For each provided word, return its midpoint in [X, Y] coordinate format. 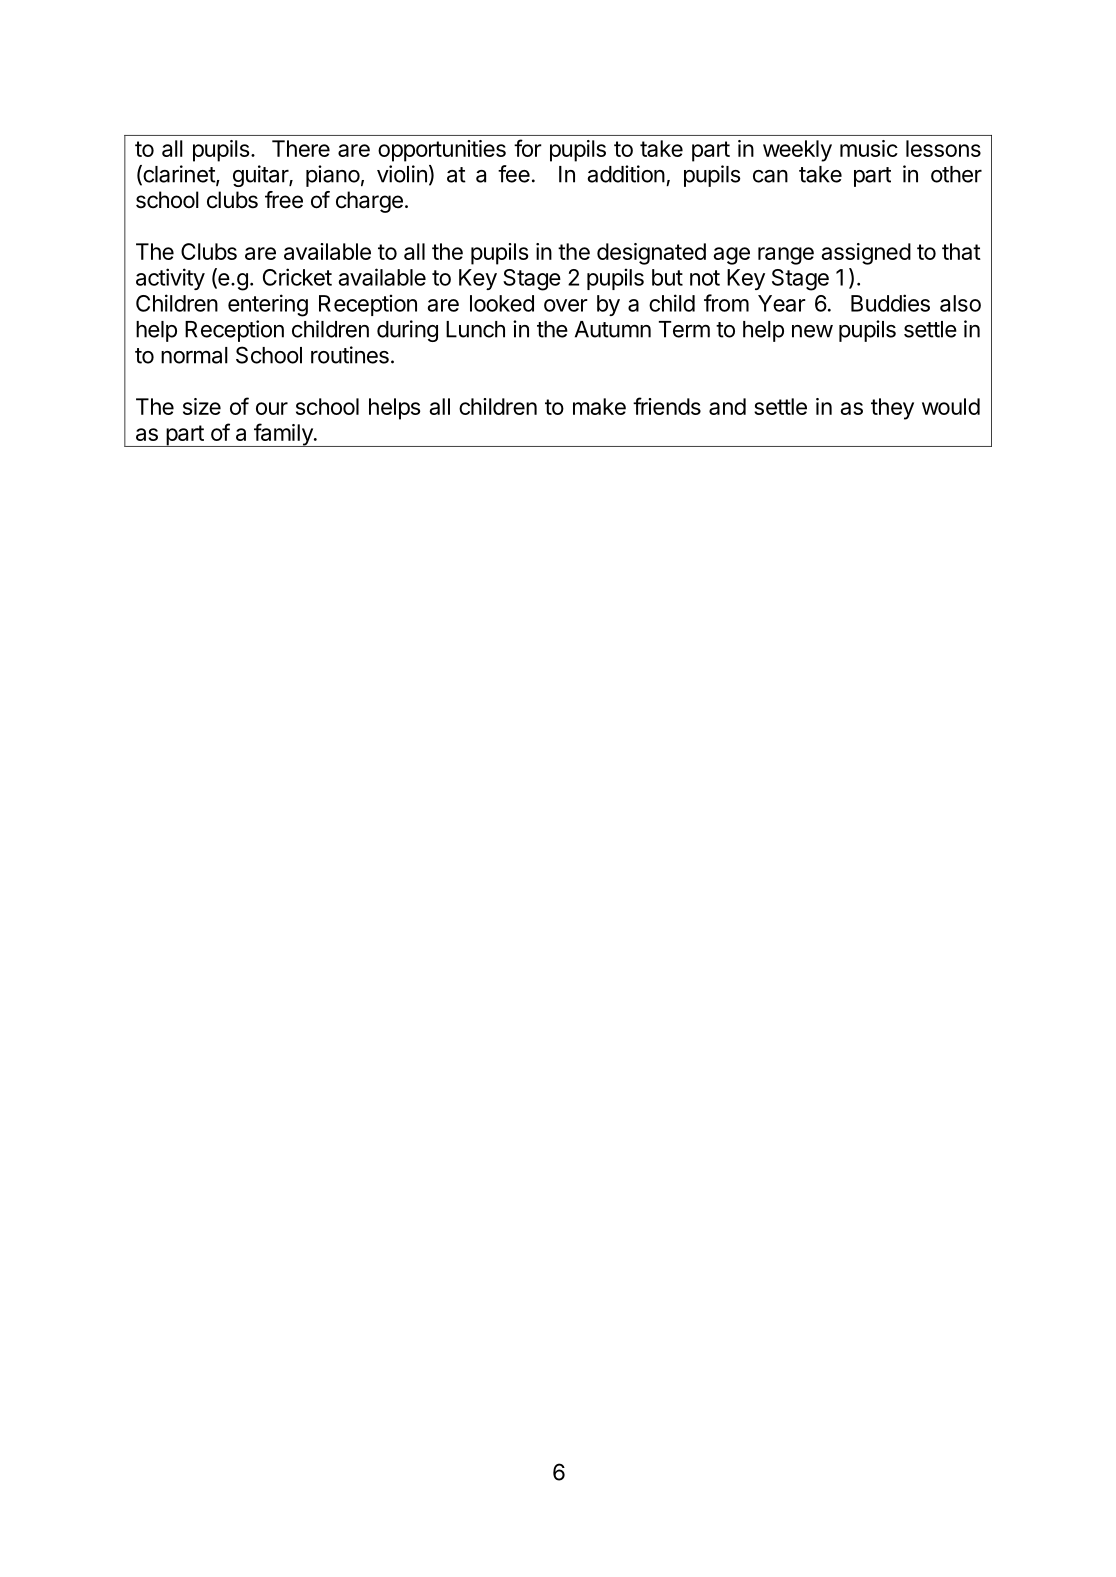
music [869, 148]
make [599, 406]
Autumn [613, 329]
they [892, 409]
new [812, 331]
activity [170, 279]
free [284, 200]
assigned [866, 254]
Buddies [890, 303]
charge [369, 202]
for [528, 148]
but [667, 277]
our [272, 408]
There [301, 148]
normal [194, 355]
